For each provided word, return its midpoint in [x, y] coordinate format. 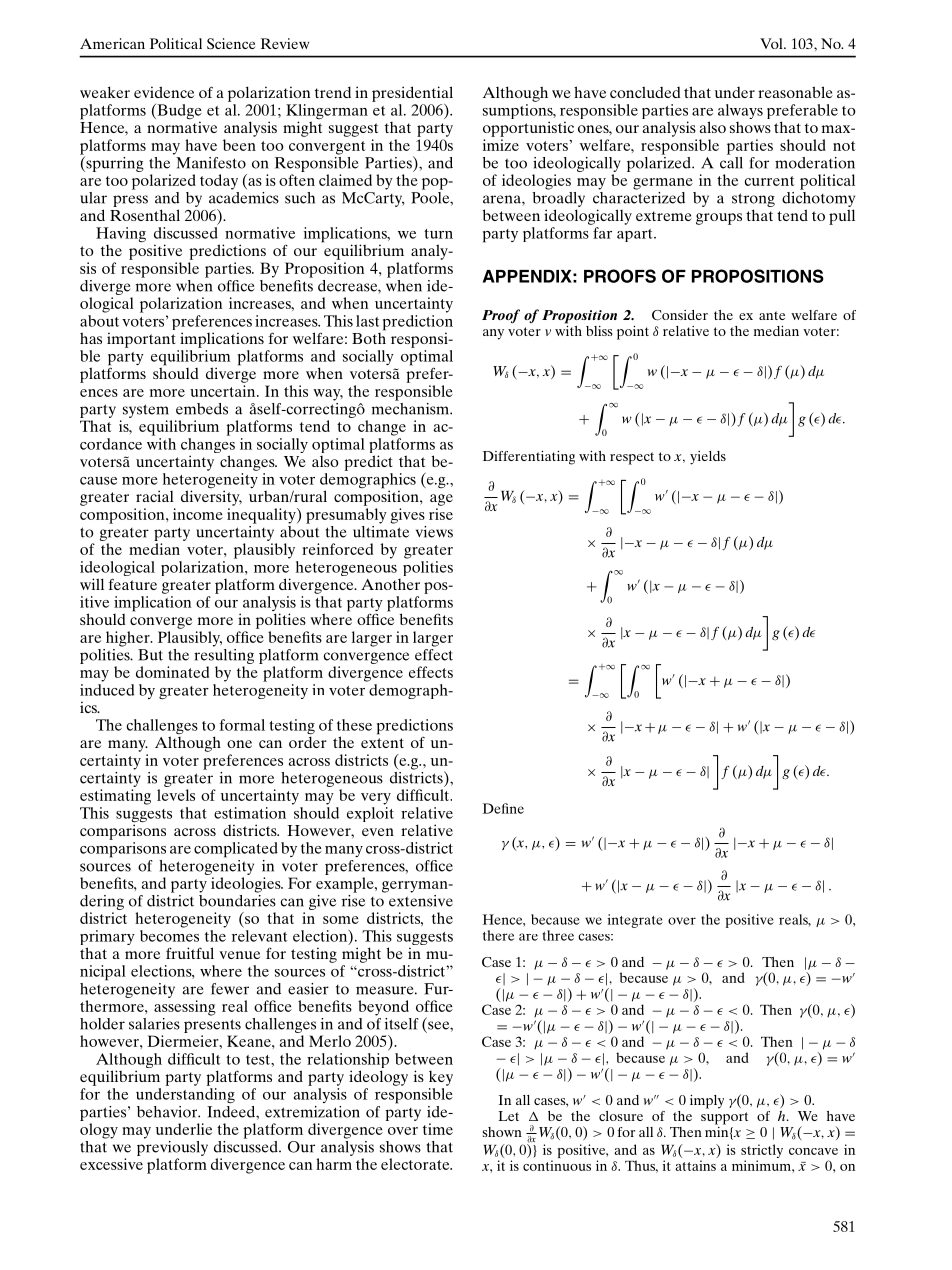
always [740, 111]
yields [708, 458]
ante [772, 315]
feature [132, 584]
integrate [635, 921]
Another [390, 584]
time [438, 1129]
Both [369, 337]
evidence [164, 92]
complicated [236, 850]
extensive [421, 899]
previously [172, 1147]
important [141, 340]
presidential [412, 94]
